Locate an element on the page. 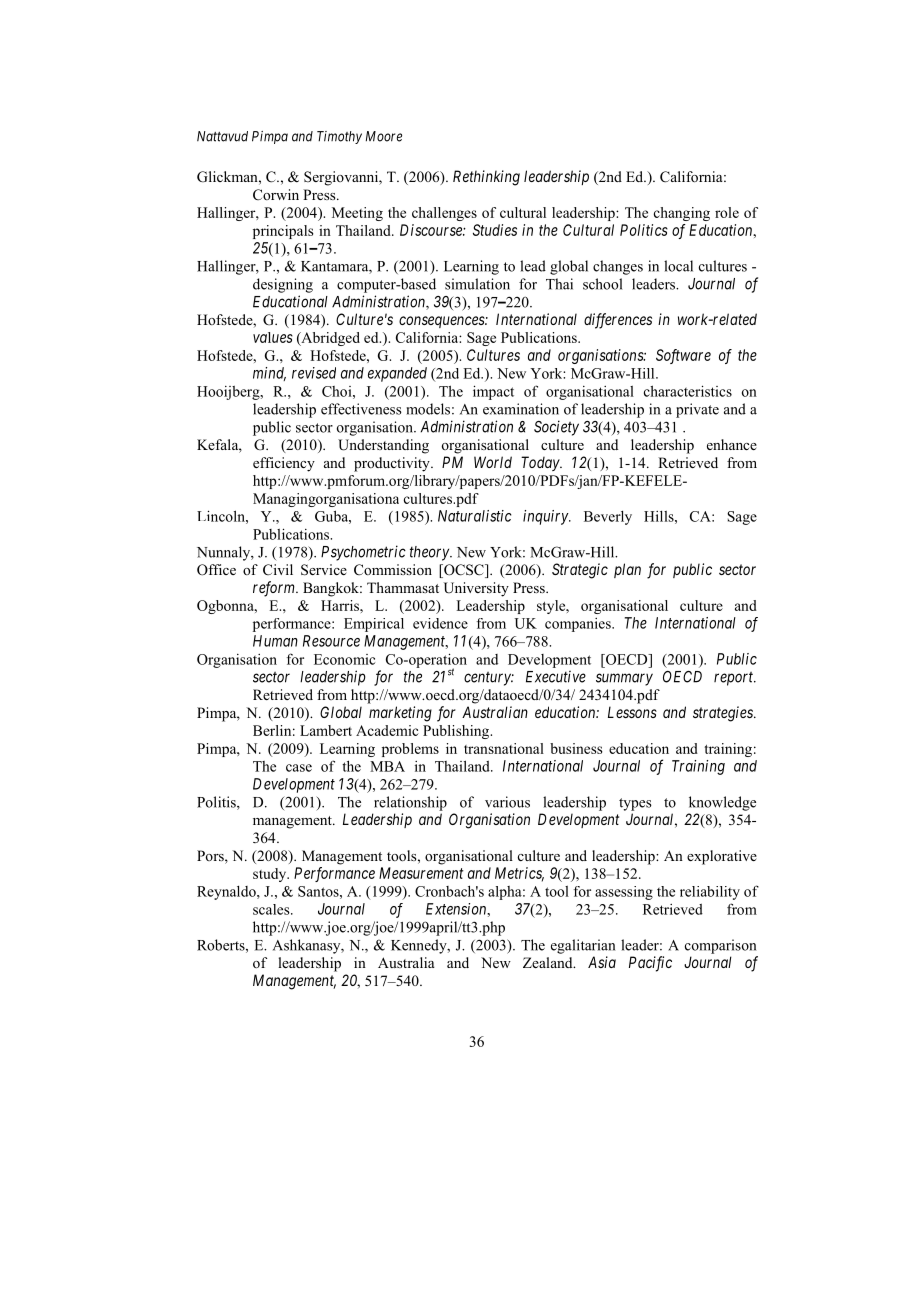  Zealand is located at coordinates (549, 962).
